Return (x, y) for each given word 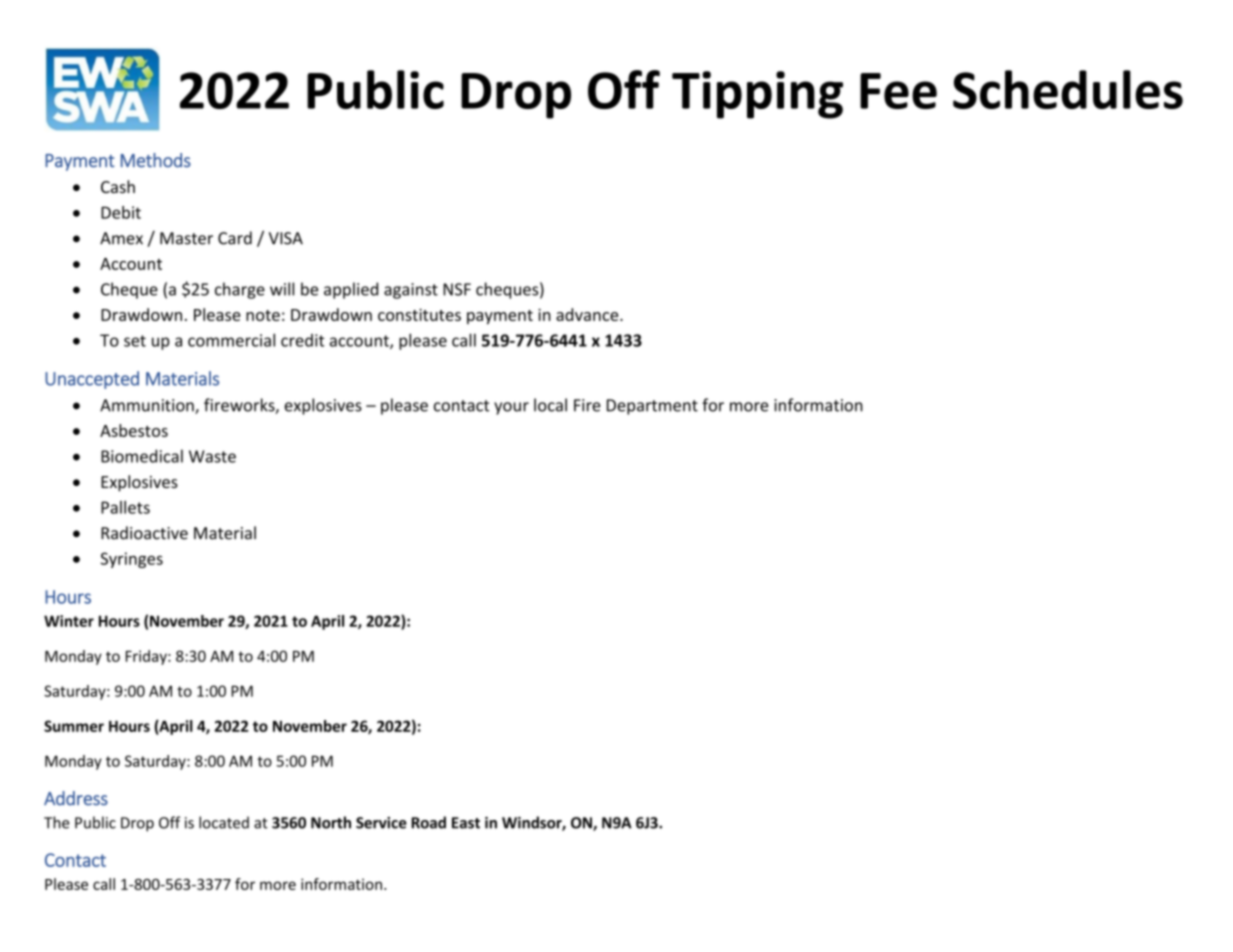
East (466, 823)
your (511, 408)
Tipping (757, 95)
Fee (898, 91)
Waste (212, 456)
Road (428, 822)
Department (652, 407)
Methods (156, 160)
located (224, 822)
